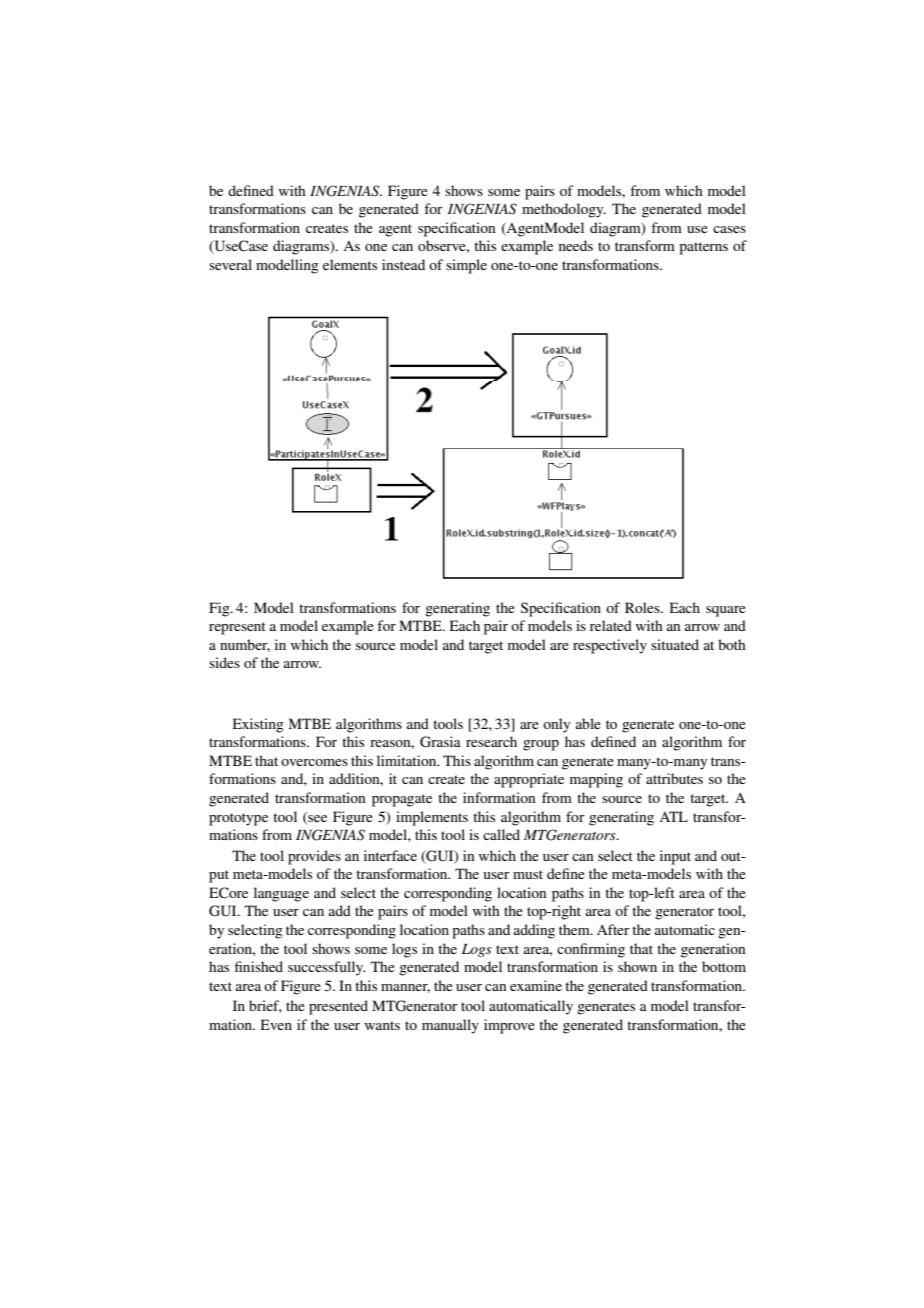 This image has width=924, height=1308. I want to click on instead, so click(403, 264).
